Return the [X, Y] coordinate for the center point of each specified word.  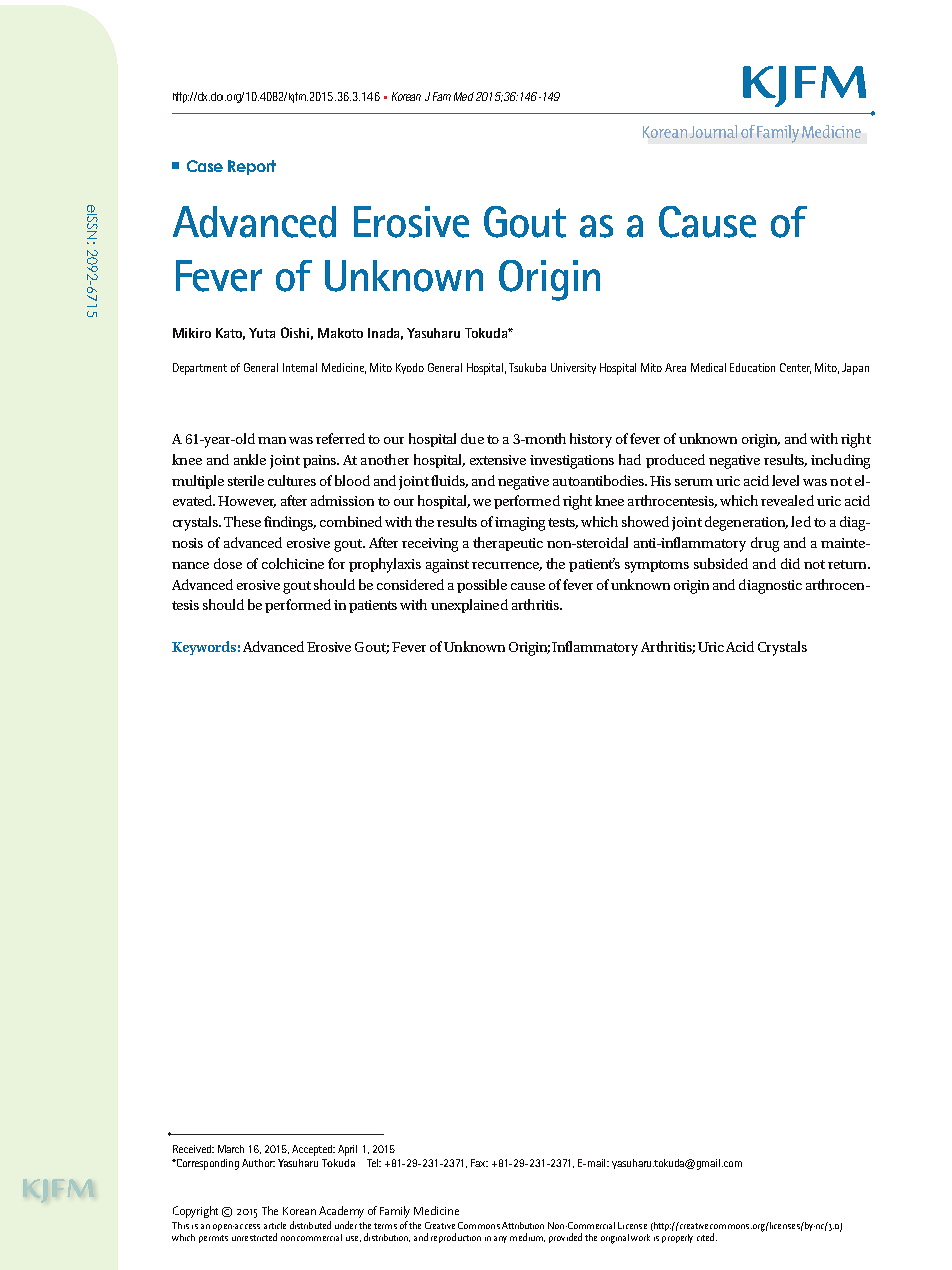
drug [765, 544]
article [275, 1225]
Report [252, 167]
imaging [520, 524]
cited [705, 1237]
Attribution [523, 1225]
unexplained [469, 606]
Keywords [204, 648]
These [242, 521]
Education [752, 367]
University [573, 368]
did [790, 563]
